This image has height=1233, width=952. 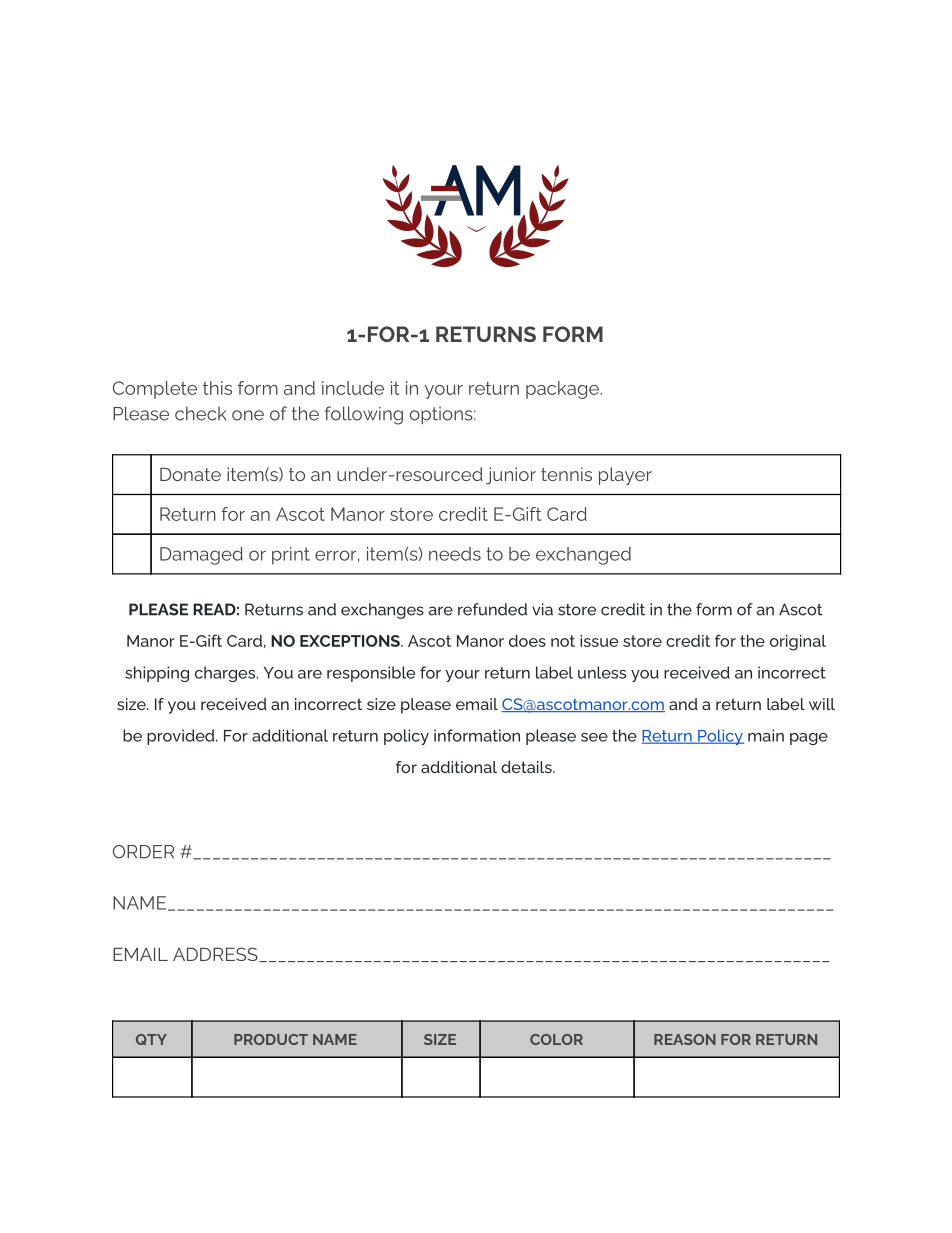 I want to click on package, so click(x=563, y=390).
